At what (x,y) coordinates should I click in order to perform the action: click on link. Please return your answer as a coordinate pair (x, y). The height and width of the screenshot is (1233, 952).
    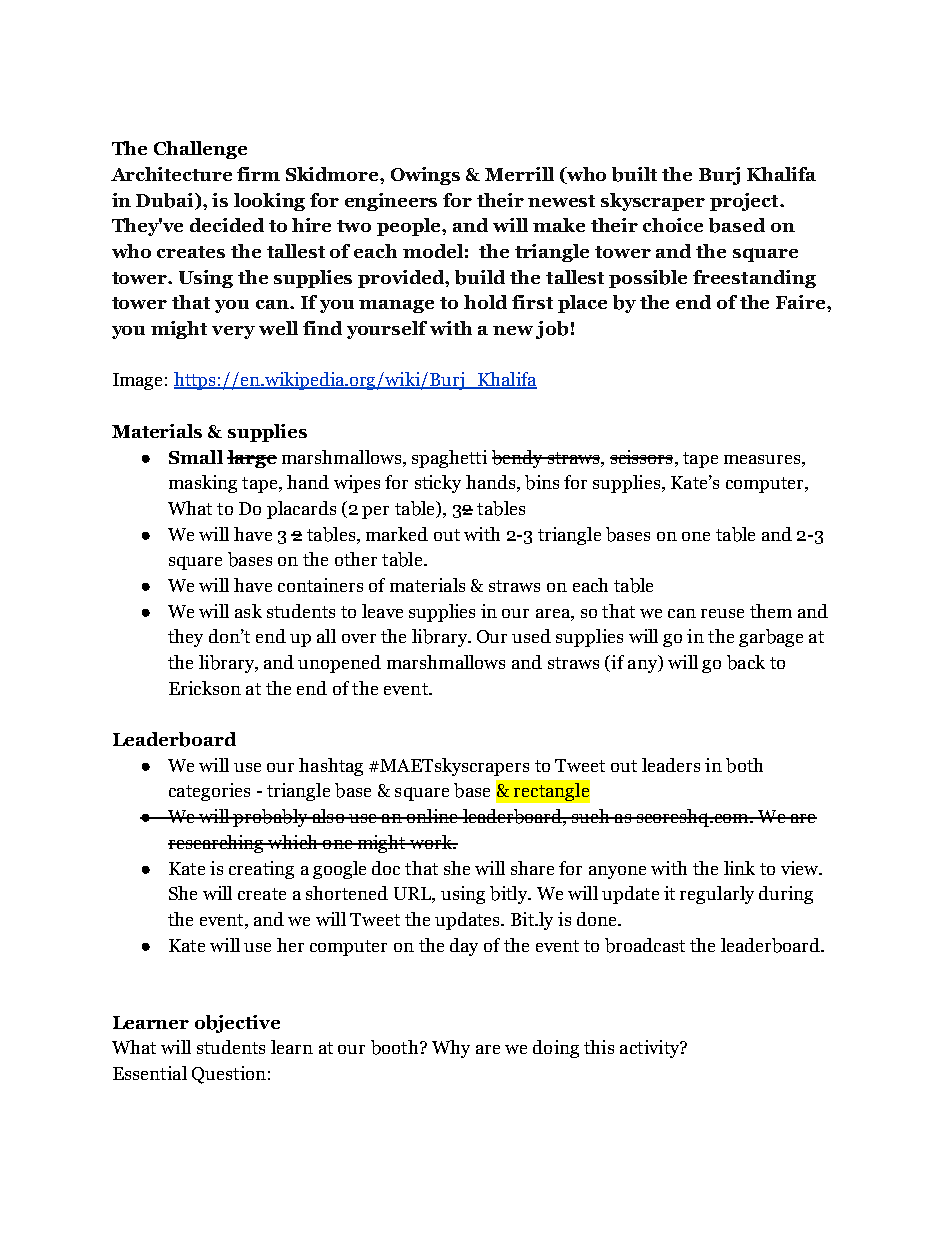
    Looking at the image, I should click on (739, 868).
